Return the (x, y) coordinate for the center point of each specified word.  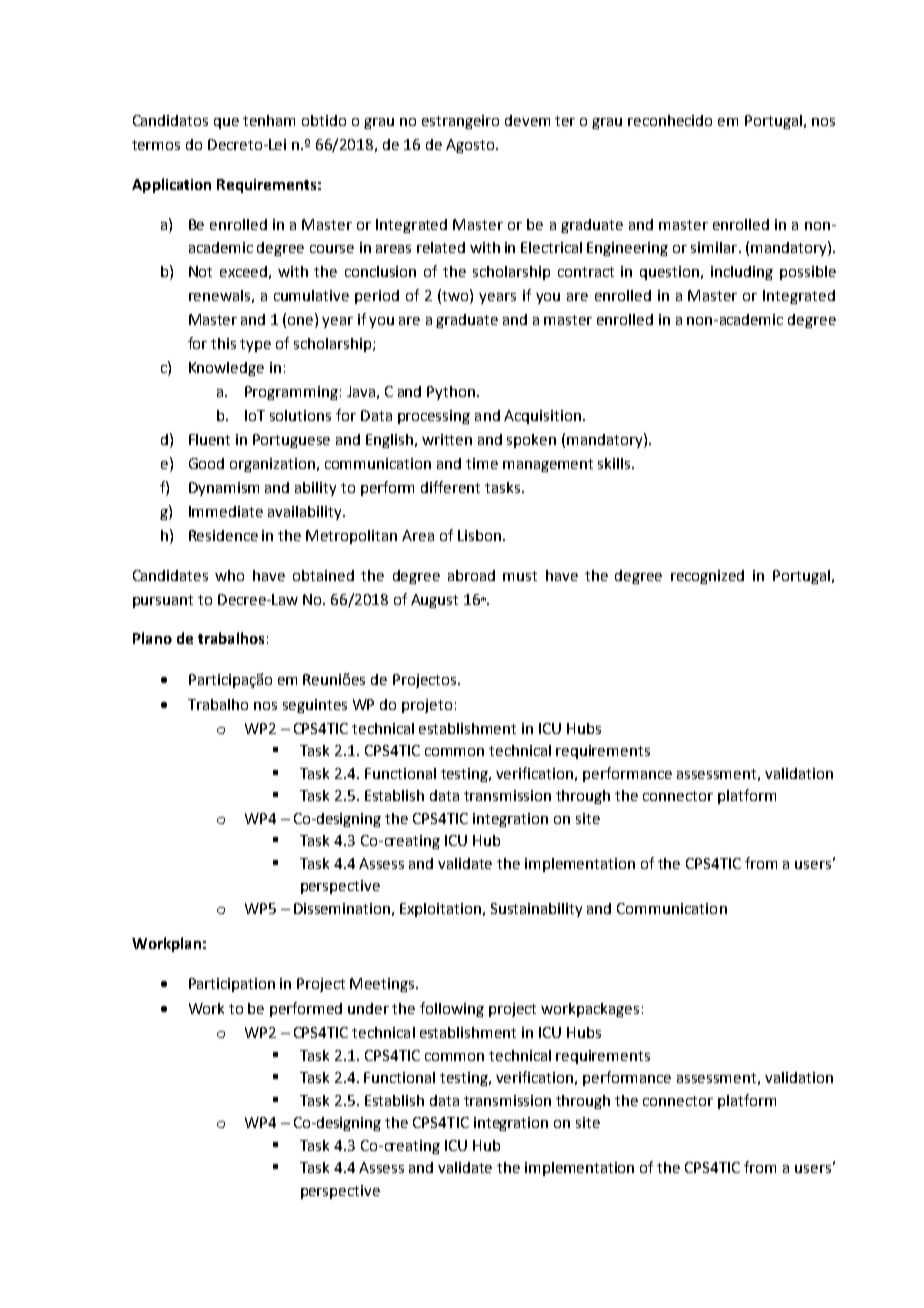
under (368, 1008)
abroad (471, 575)
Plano (152, 638)
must (520, 576)
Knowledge (226, 369)
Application (171, 185)
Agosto (470, 146)
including (742, 273)
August (434, 601)
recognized (707, 577)
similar (715, 247)
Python (452, 393)
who (229, 575)
